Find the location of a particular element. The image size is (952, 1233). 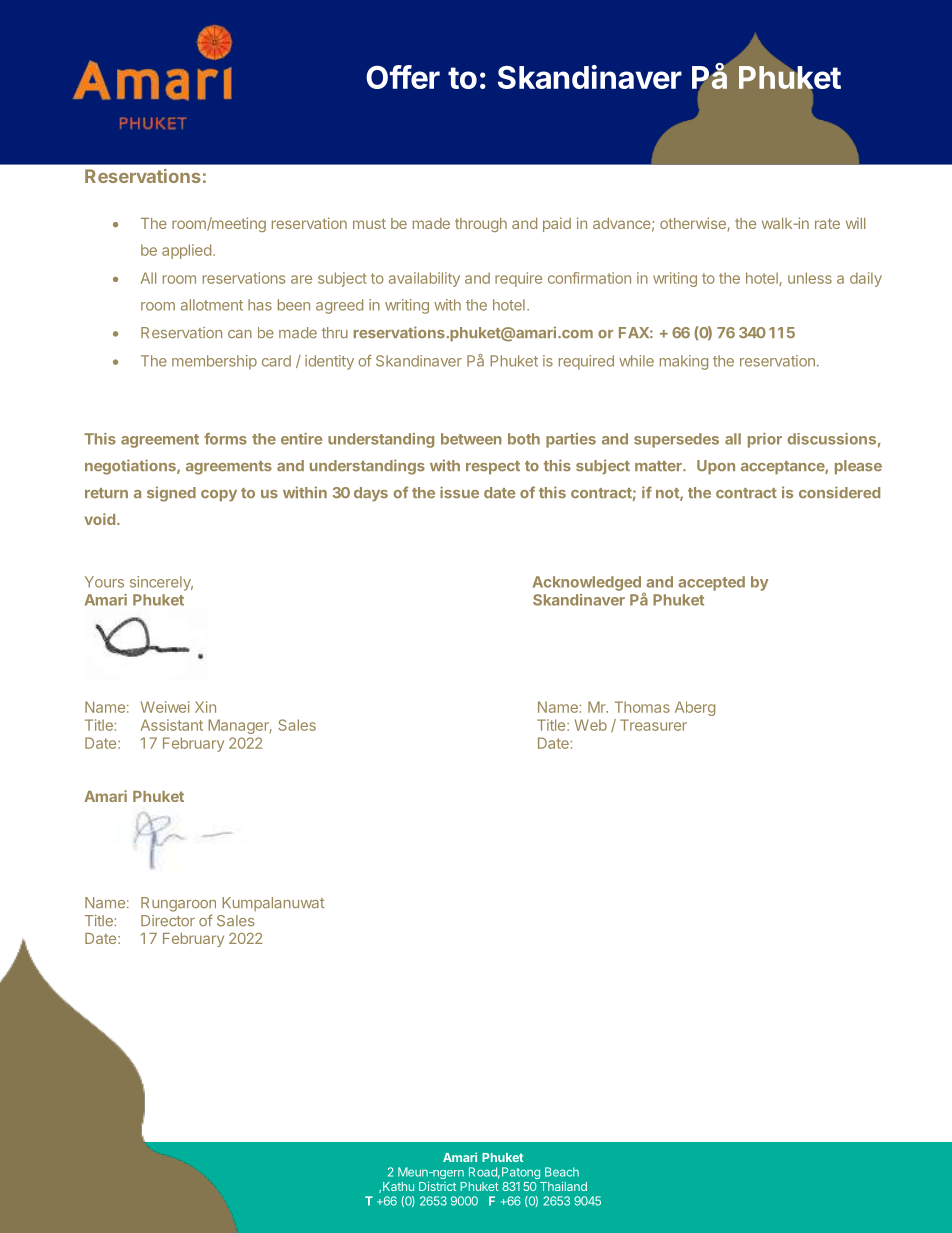

Web is located at coordinates (591, 725).
